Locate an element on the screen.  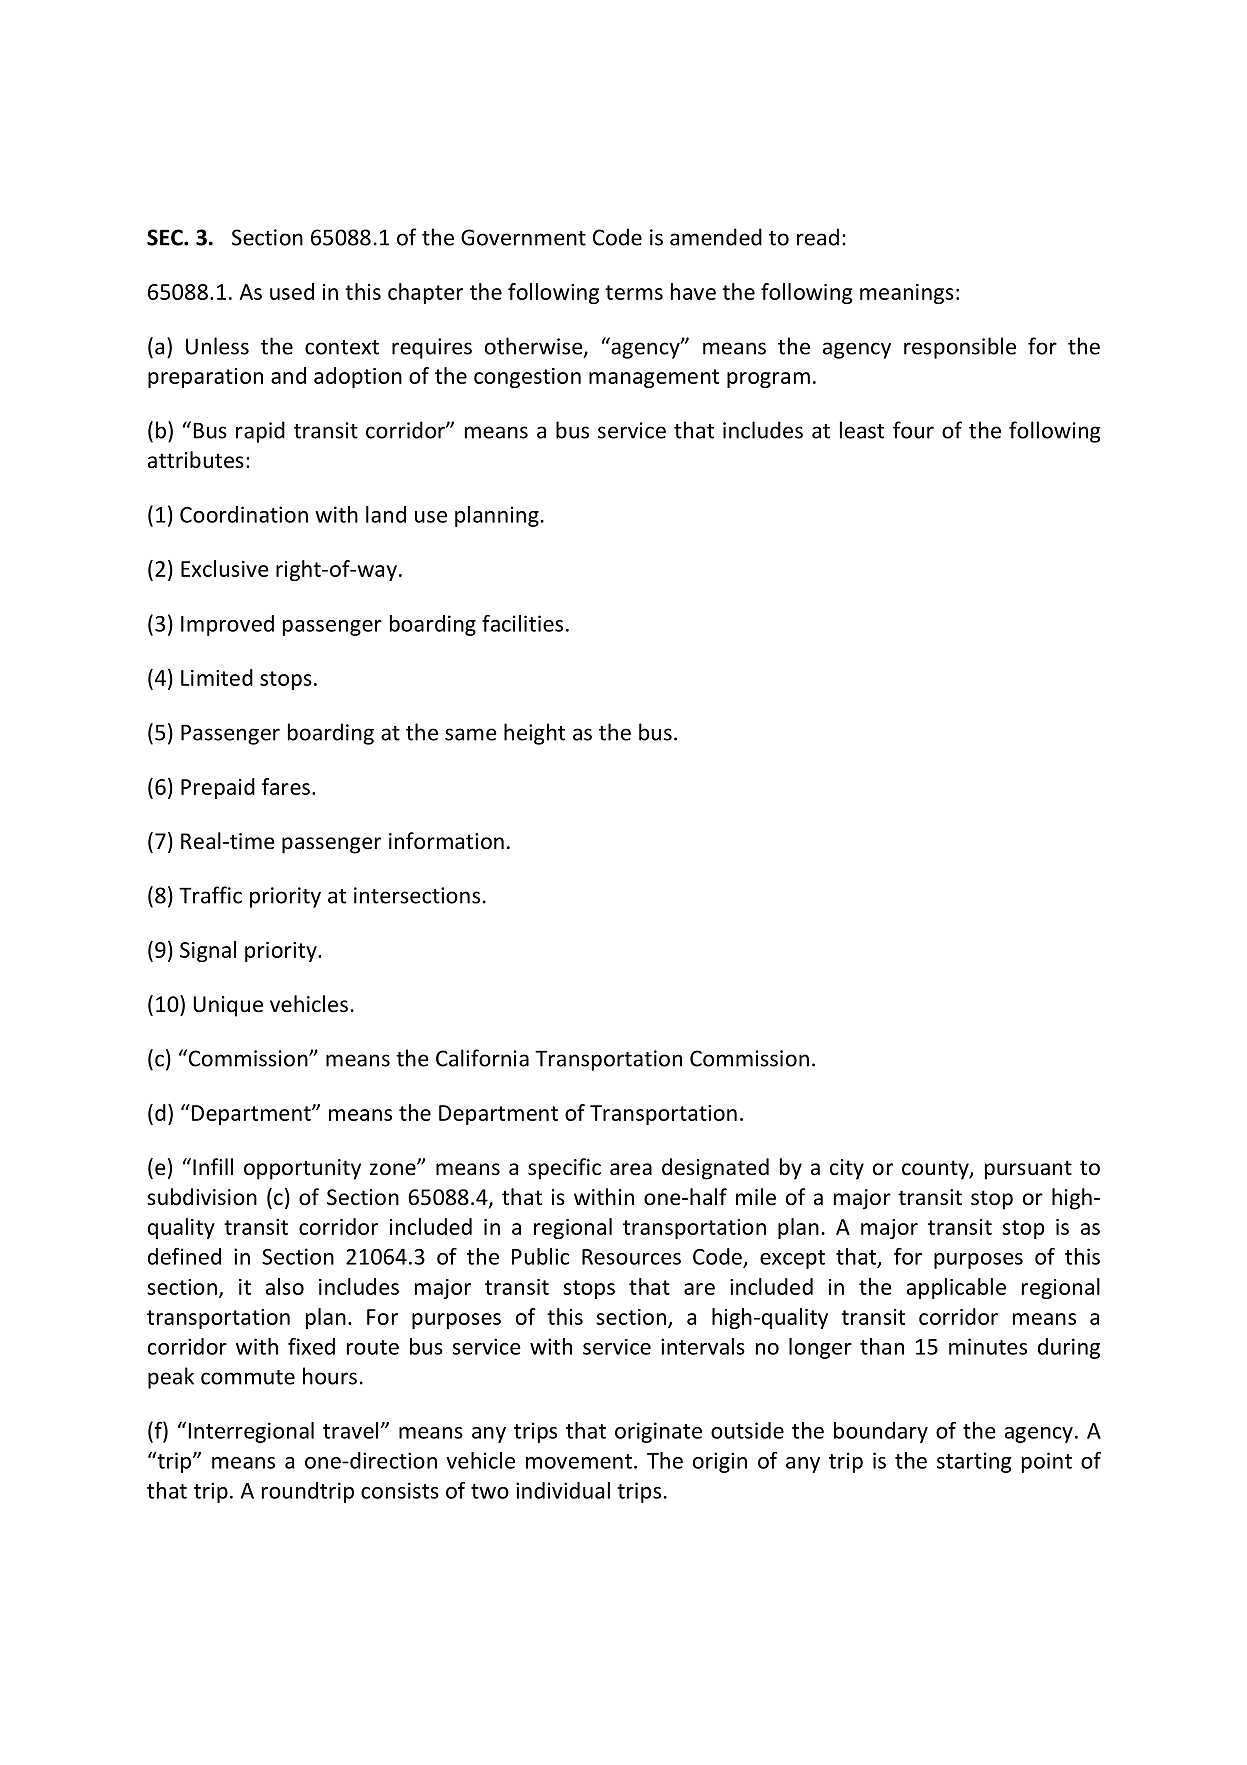
starting is located at coordinates (974, 1462).
